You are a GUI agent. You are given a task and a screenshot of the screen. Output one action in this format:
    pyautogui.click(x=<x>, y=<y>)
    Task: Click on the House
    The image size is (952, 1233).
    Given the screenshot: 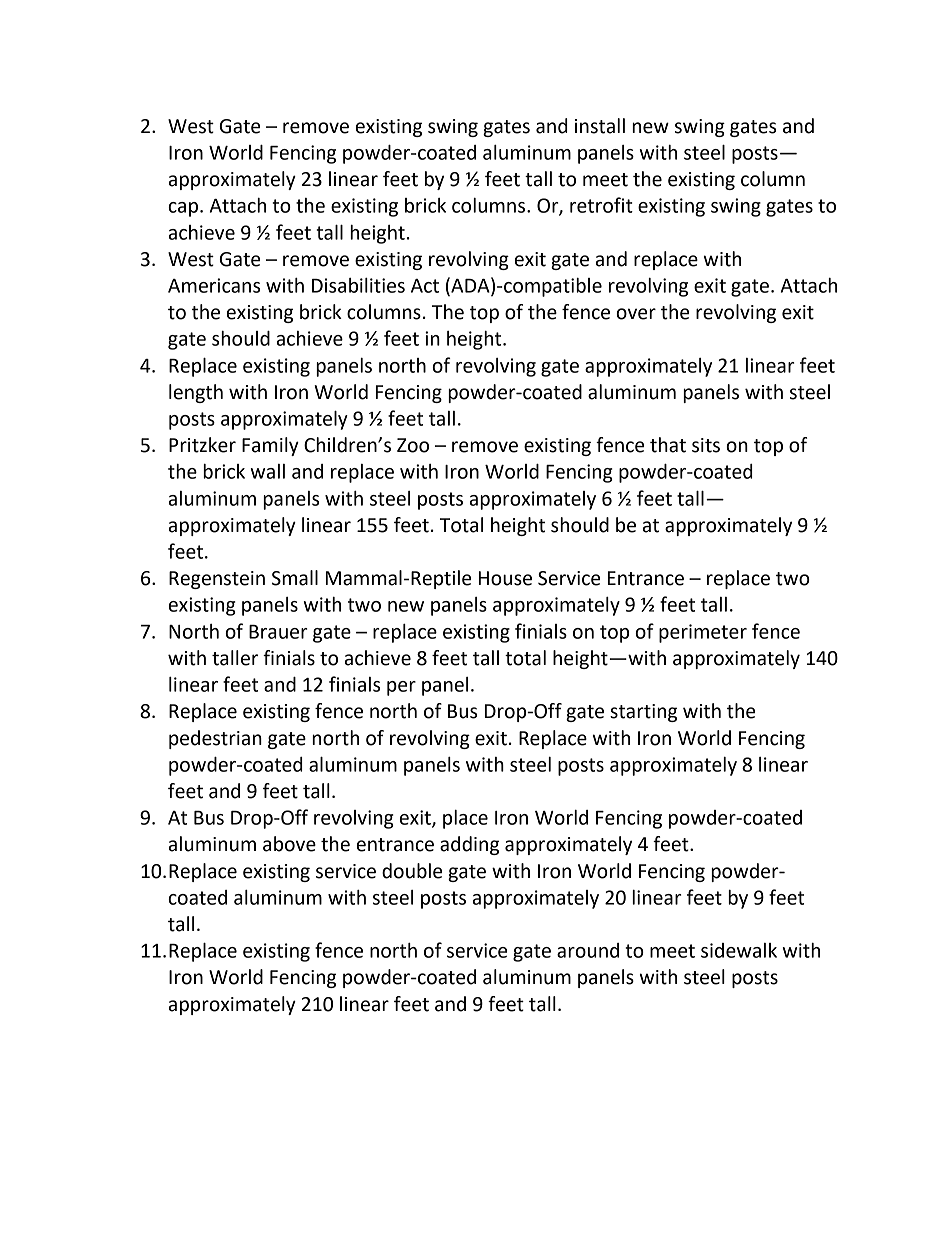 What is the action you would take?
    pyautogui.click(x=505, y=578)
